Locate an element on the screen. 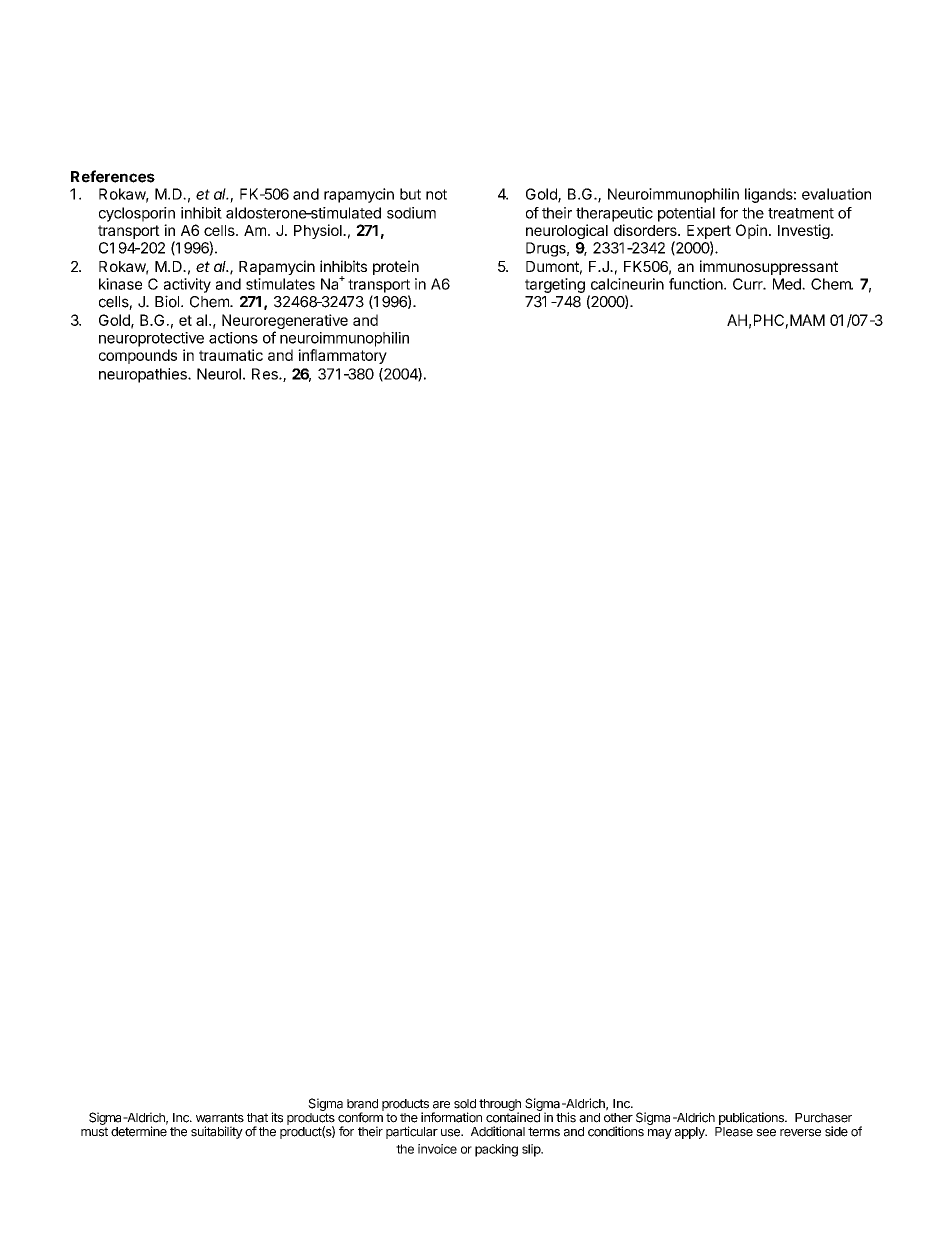 The image size is (952, 1233). warrants is located at coordinates (220, 1118).
